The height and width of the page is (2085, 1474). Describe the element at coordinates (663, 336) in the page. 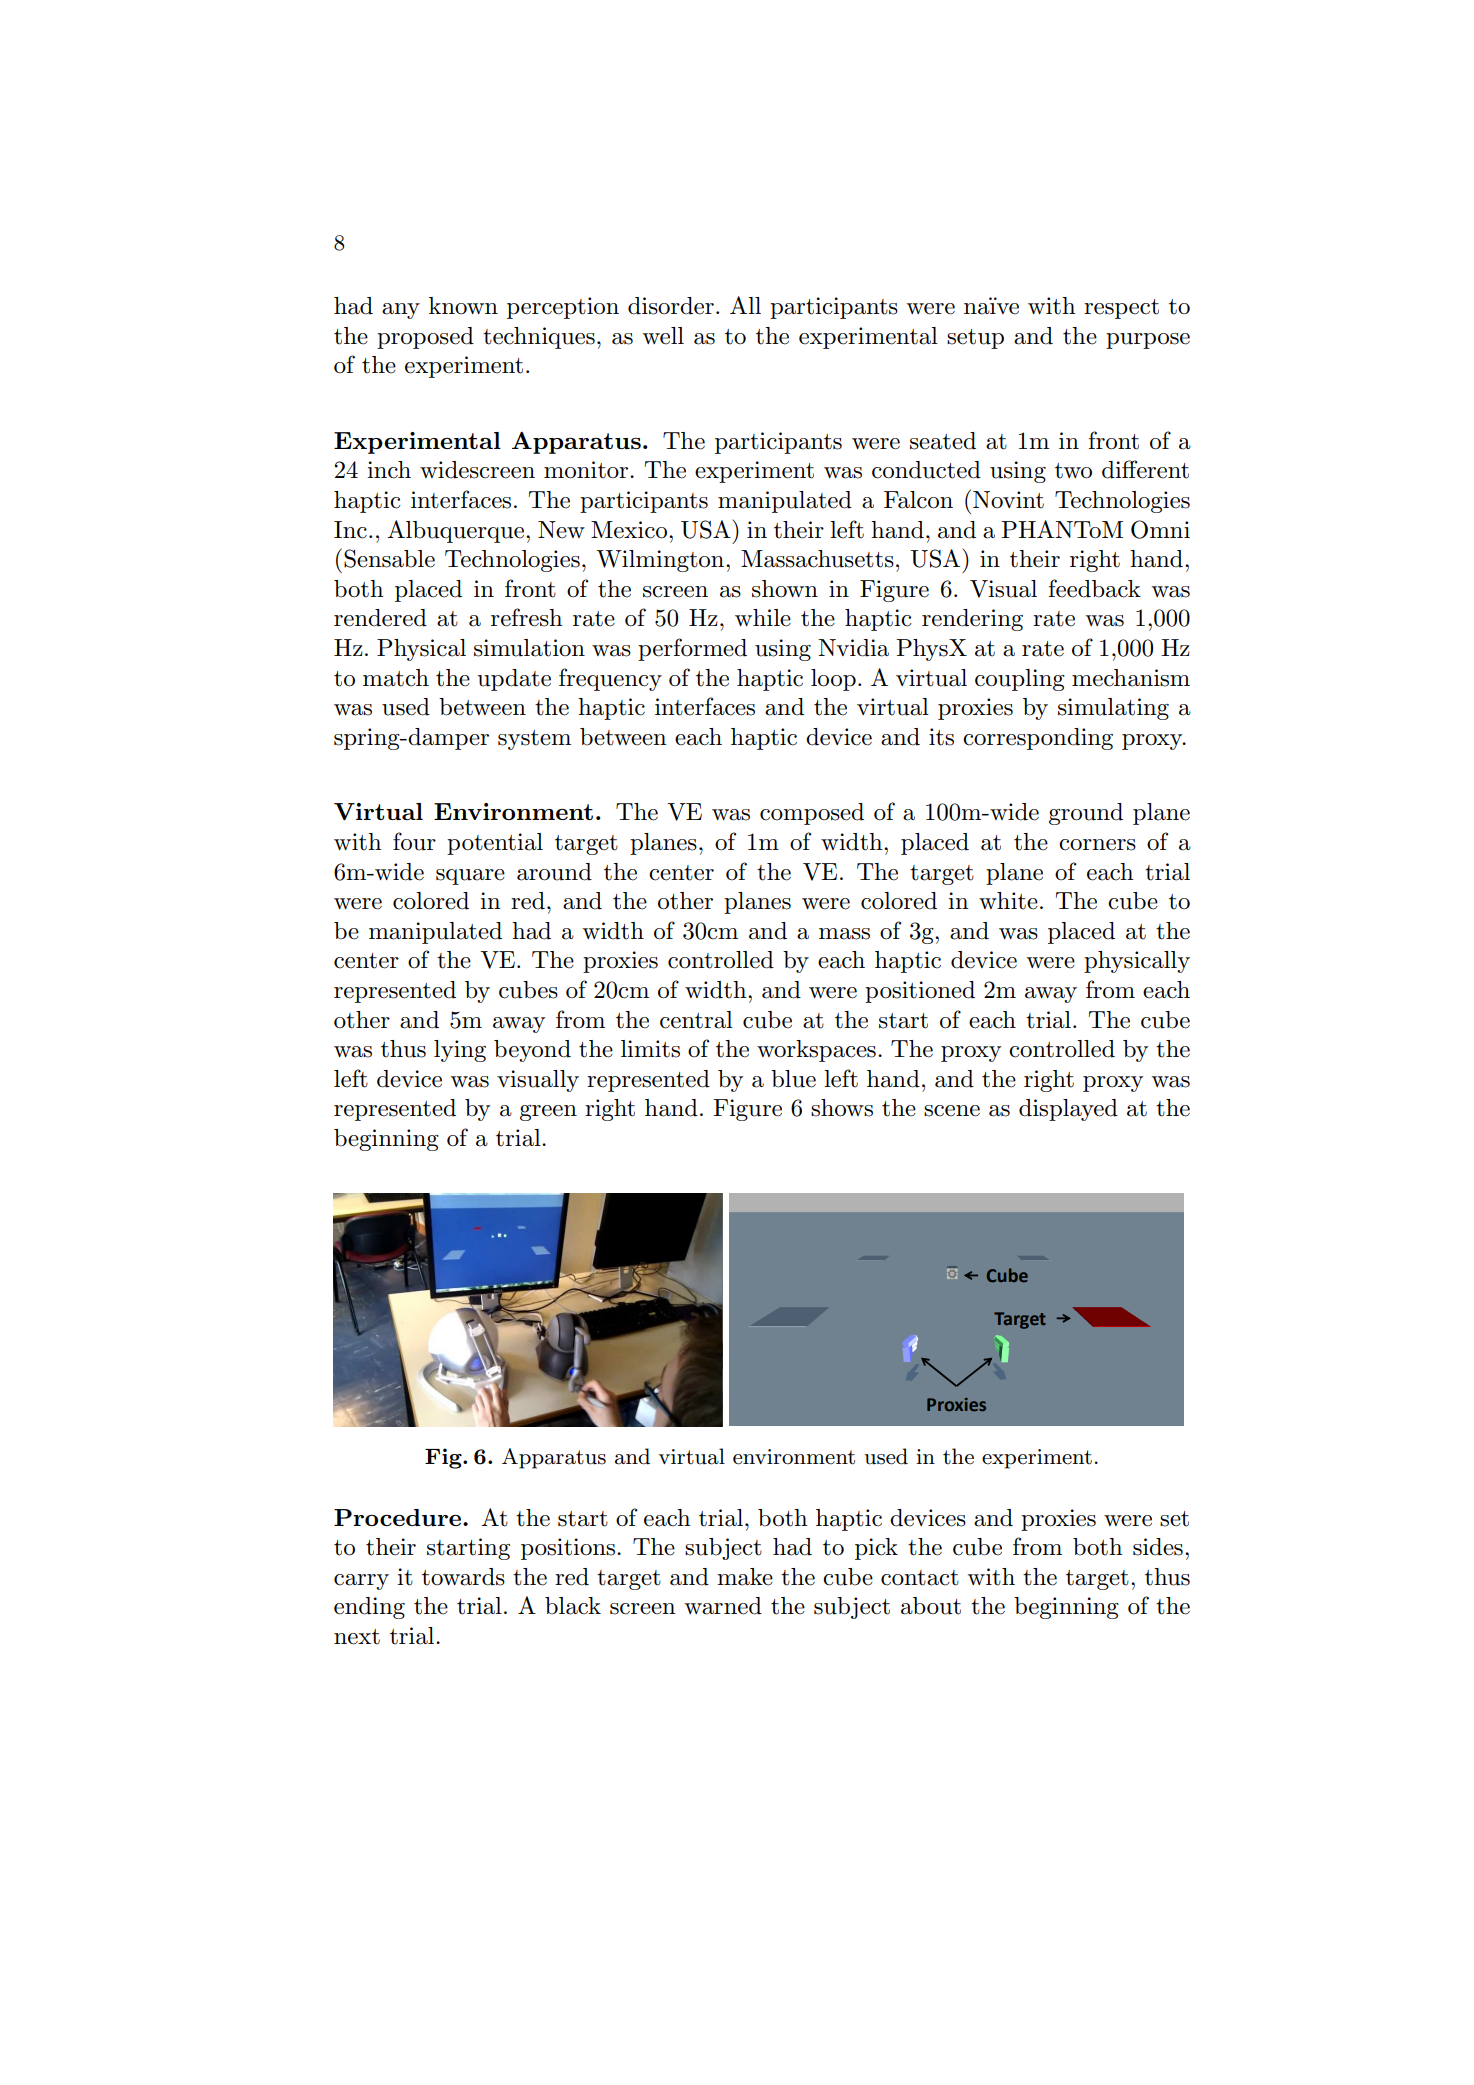

I see `well` at that location.
